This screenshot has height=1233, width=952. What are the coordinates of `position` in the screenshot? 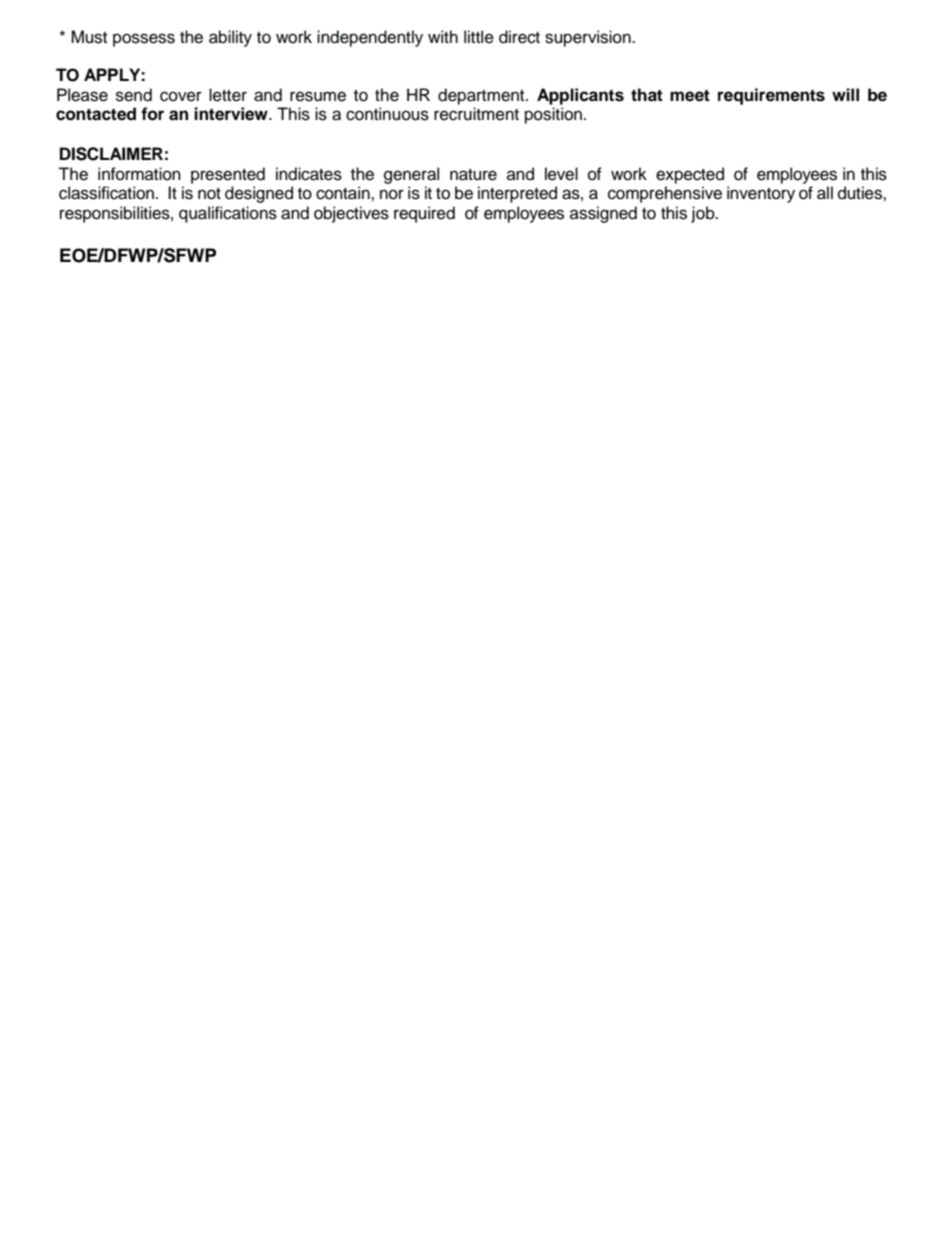 It's located at (553, 115).
